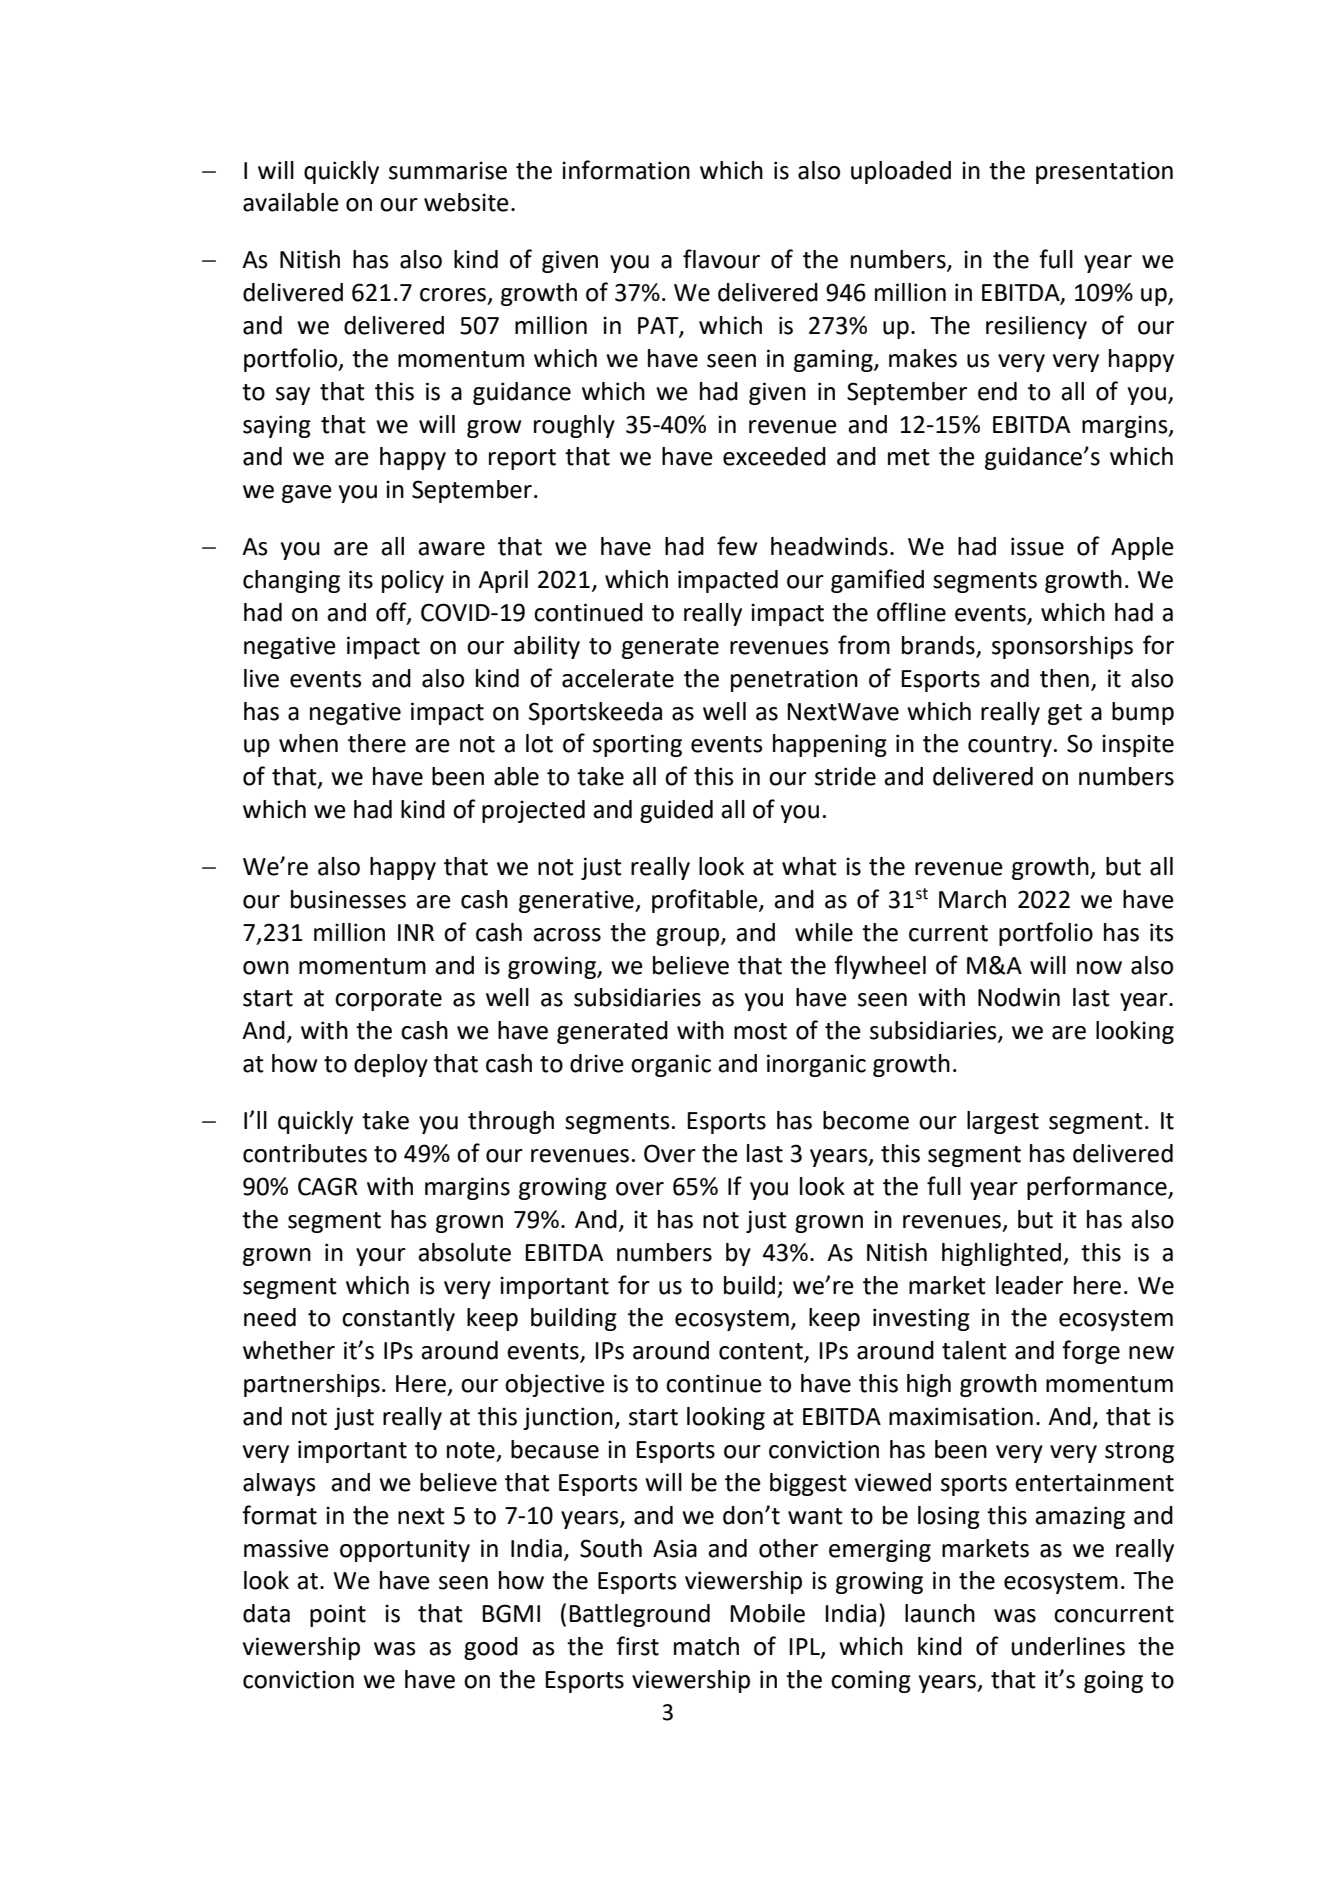 The width and height of the image is (1336, 1890). Describe the element at coordinates (721, 259) in the image. I see `flavour` at that location.
